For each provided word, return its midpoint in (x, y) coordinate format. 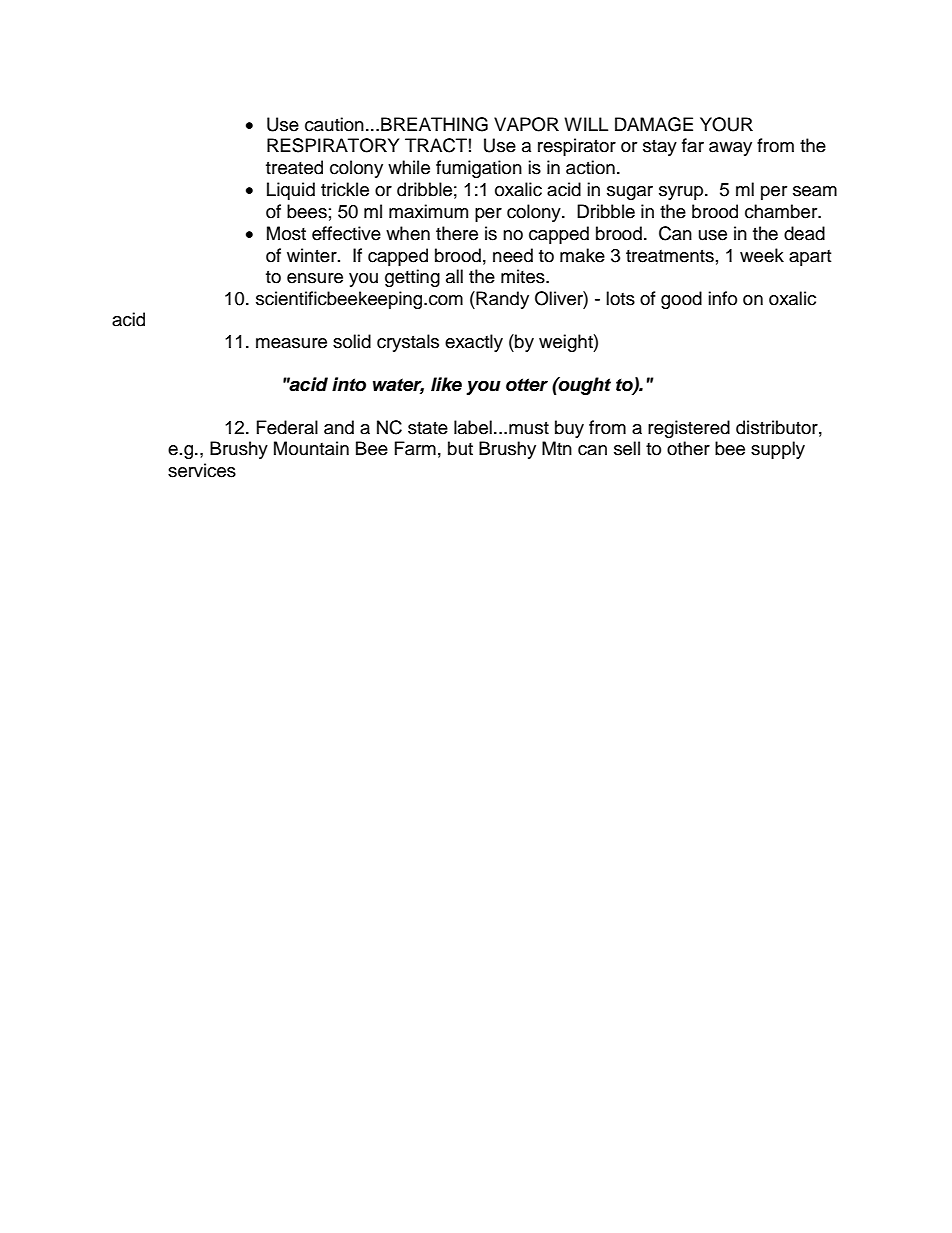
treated (294, 167)
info (722, 298)
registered (689, 429)
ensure (315, 278)
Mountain (311, 448)
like (446, 384)
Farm (415, 448)
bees (307, 211)
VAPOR (526, 124)
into (349, 384)
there (457, 233)
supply (778, 450)
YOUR (726, 124)
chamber (782, 211)
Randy (501, 300)
